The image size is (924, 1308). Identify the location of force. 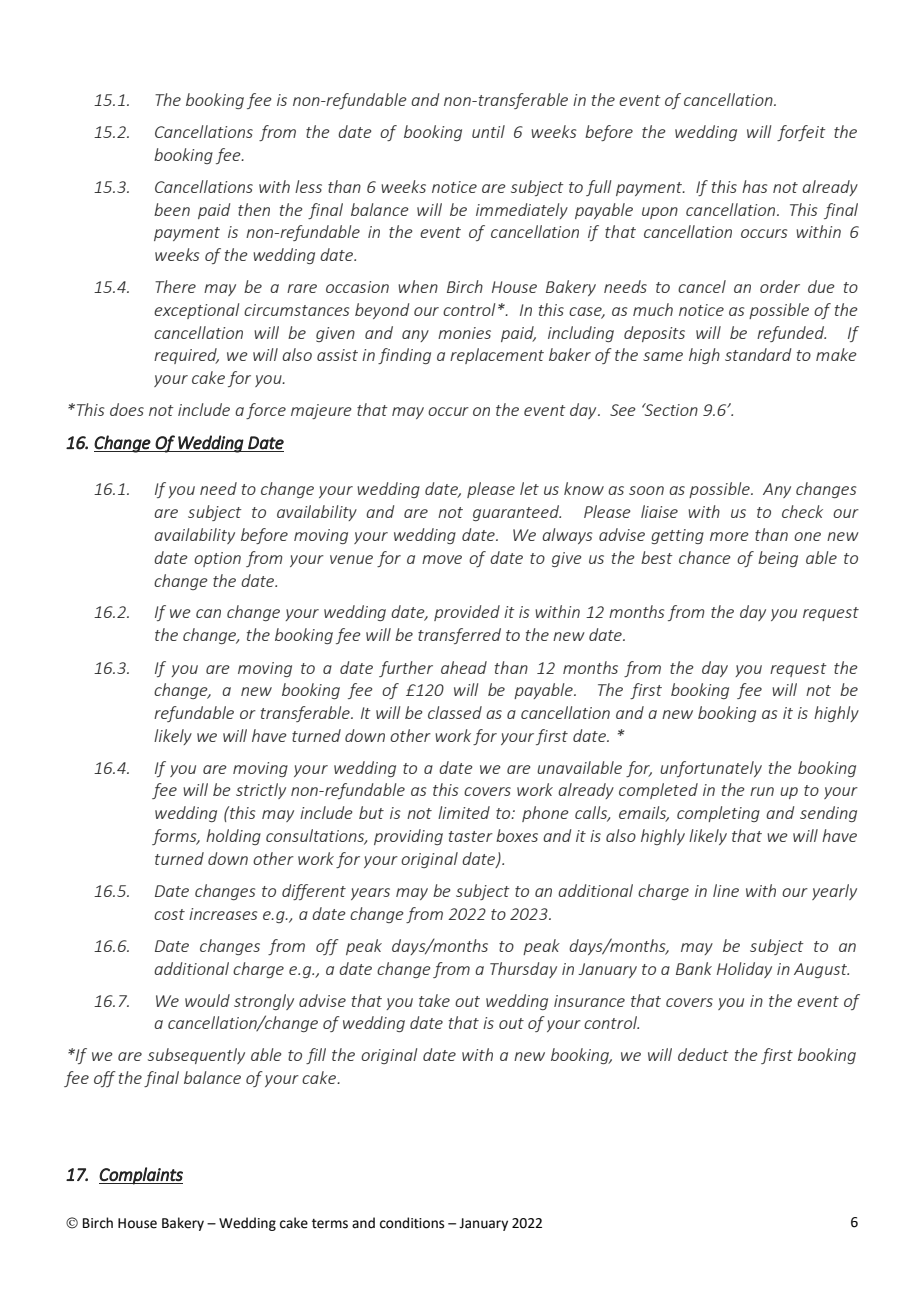
(266, 411).
